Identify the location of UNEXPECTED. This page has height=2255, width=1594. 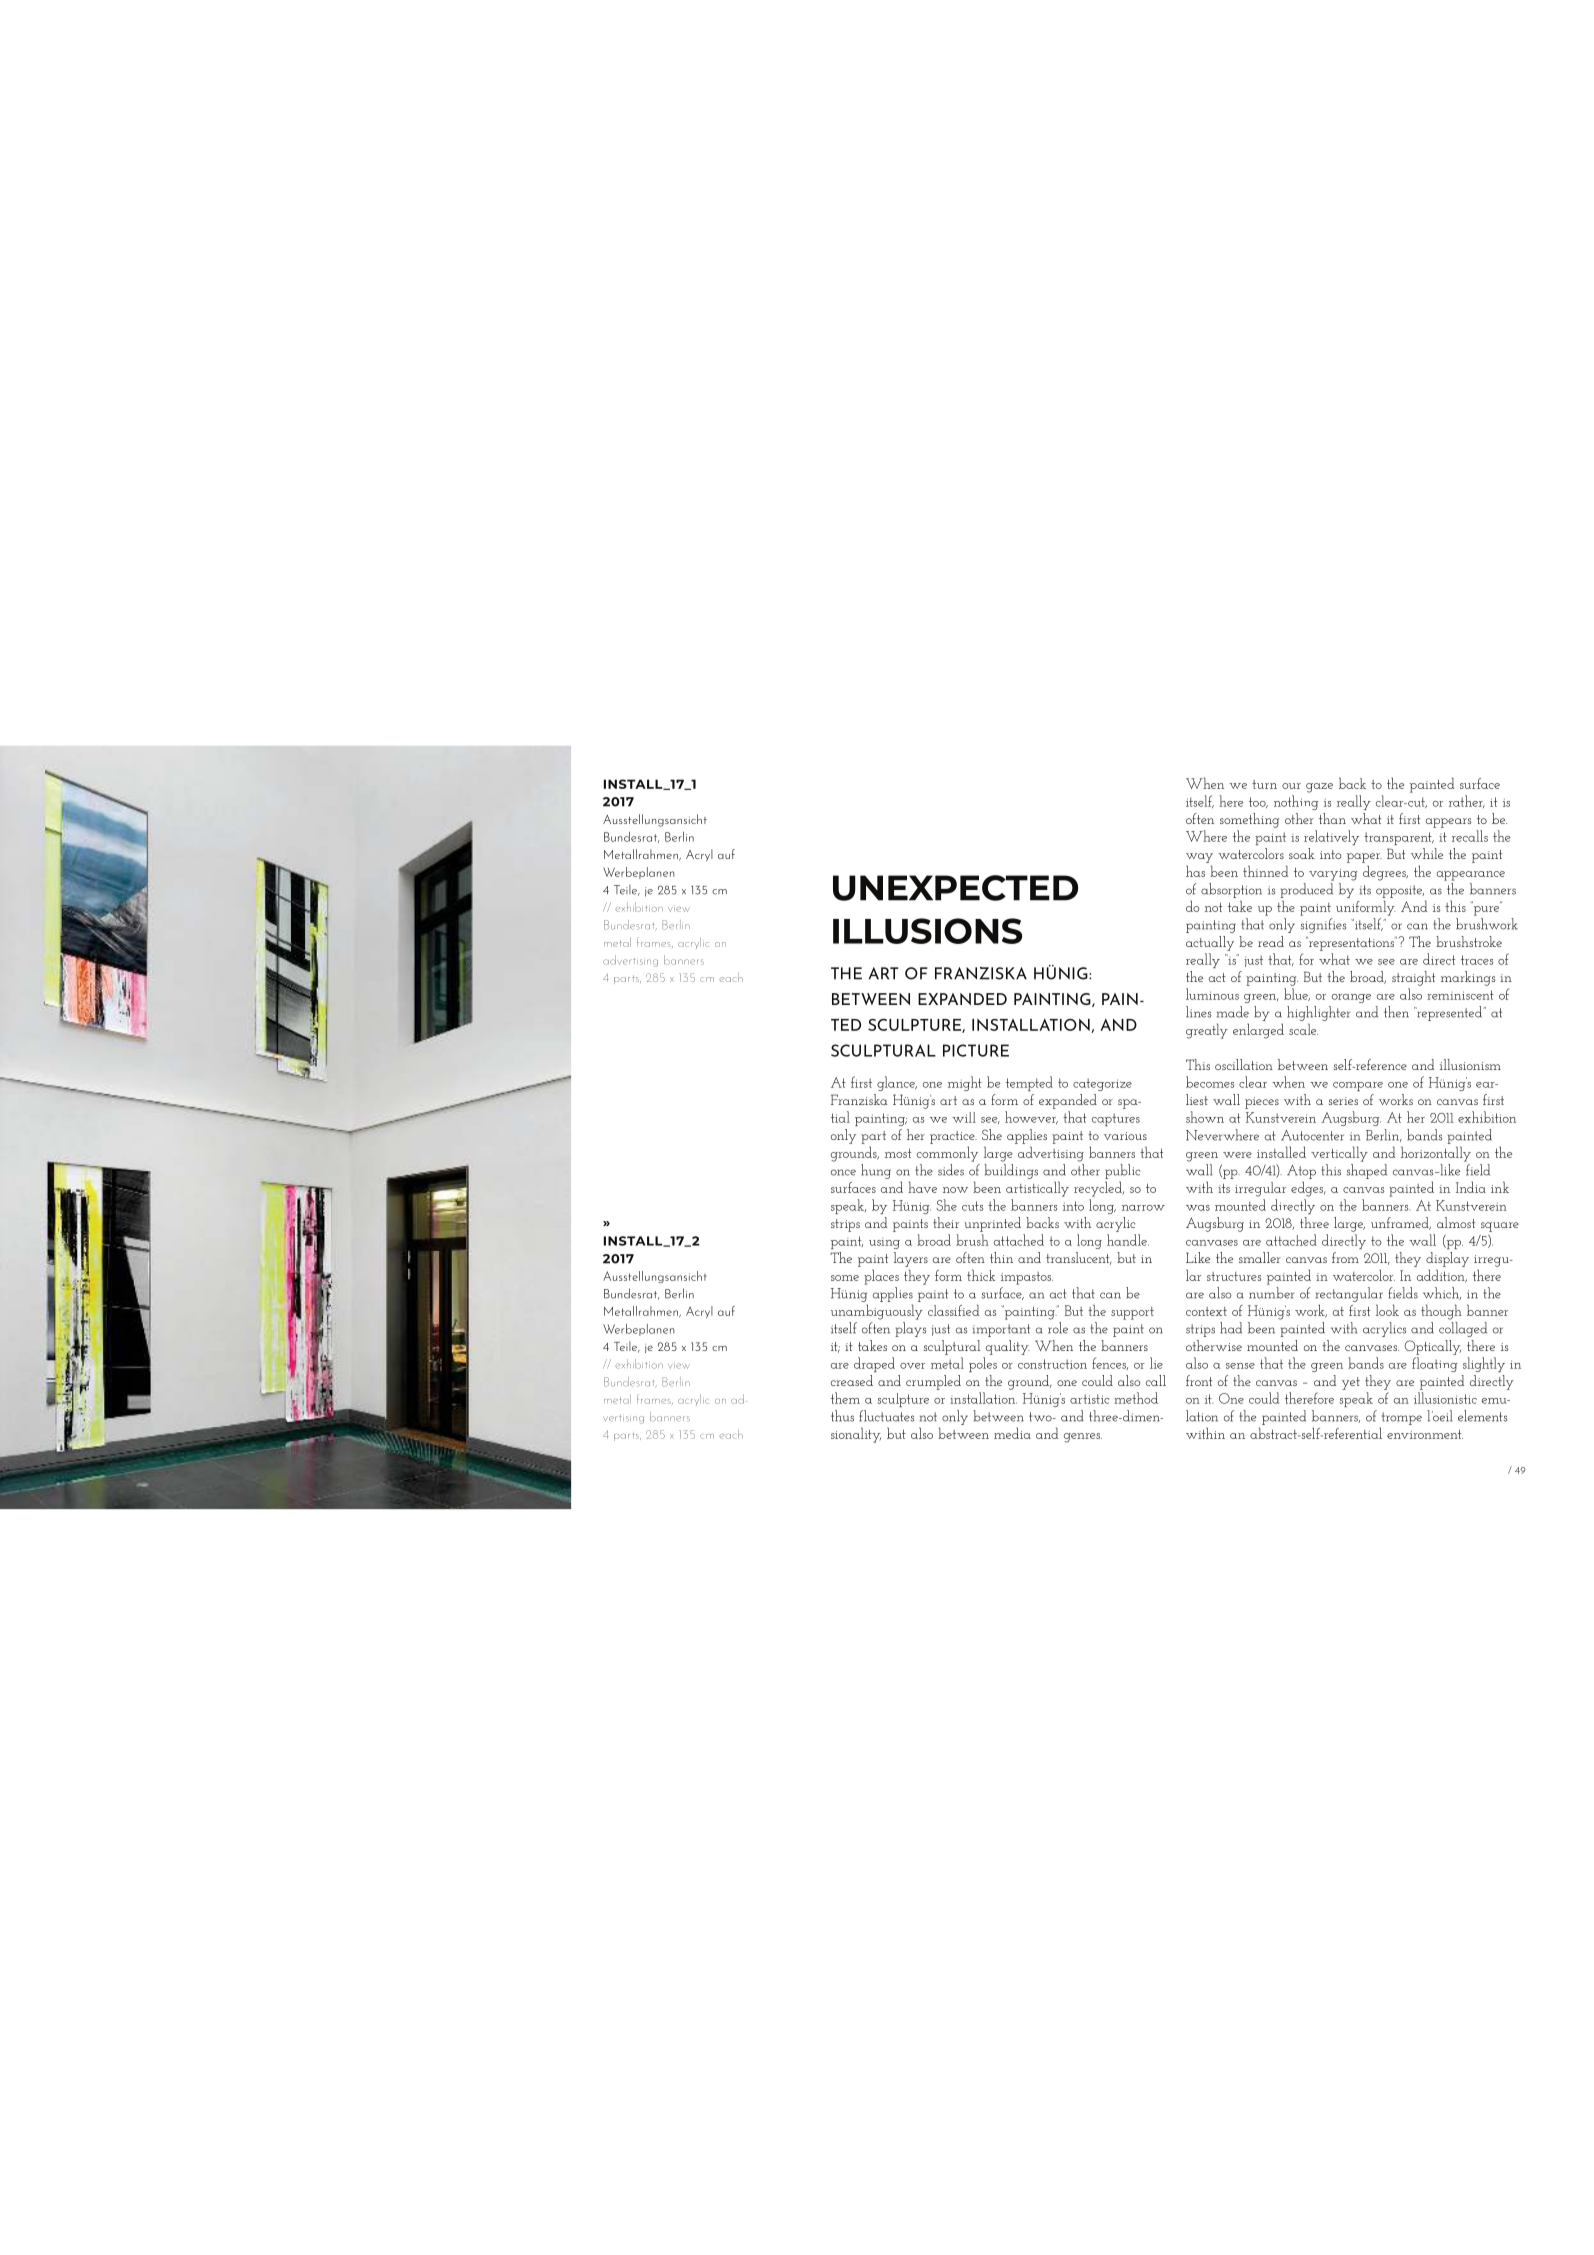
(955, 888).
